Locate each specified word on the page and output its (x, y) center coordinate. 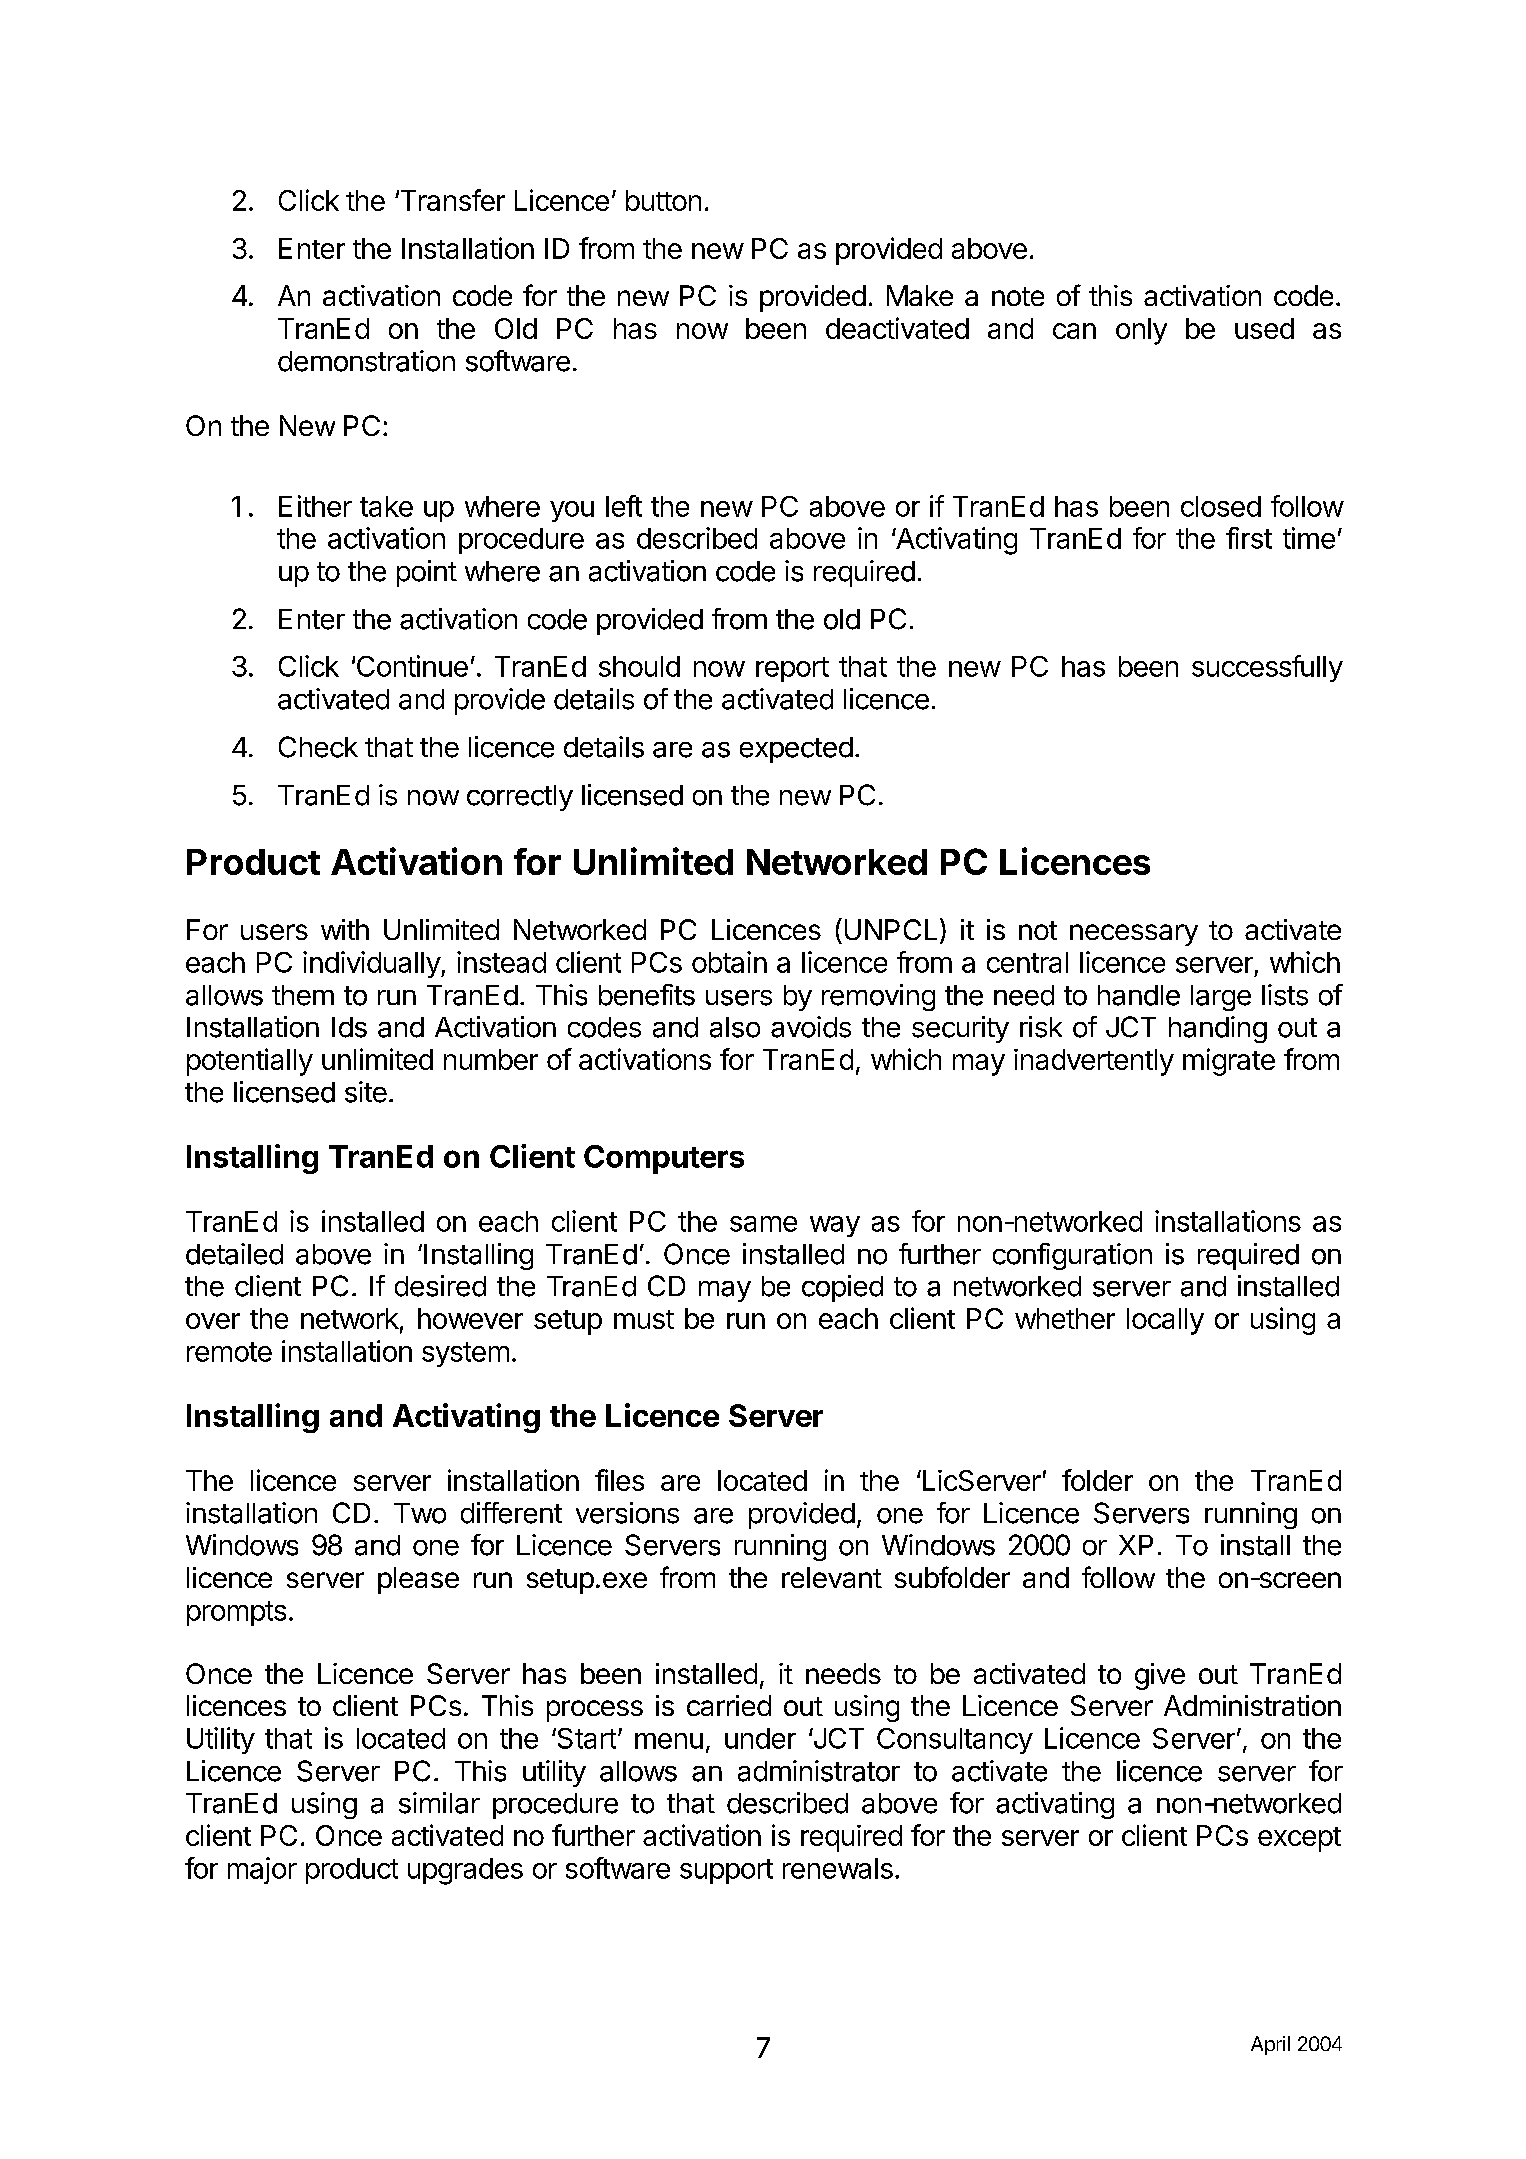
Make (920, 295)
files (619, 1480)
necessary (1134, 935)
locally (1165, 1321)
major (262, 1870)
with (345, 929)
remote (229, 1352)
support (726, 1871)
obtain (729, 962)
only (1141, 331)
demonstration (366, 361)
